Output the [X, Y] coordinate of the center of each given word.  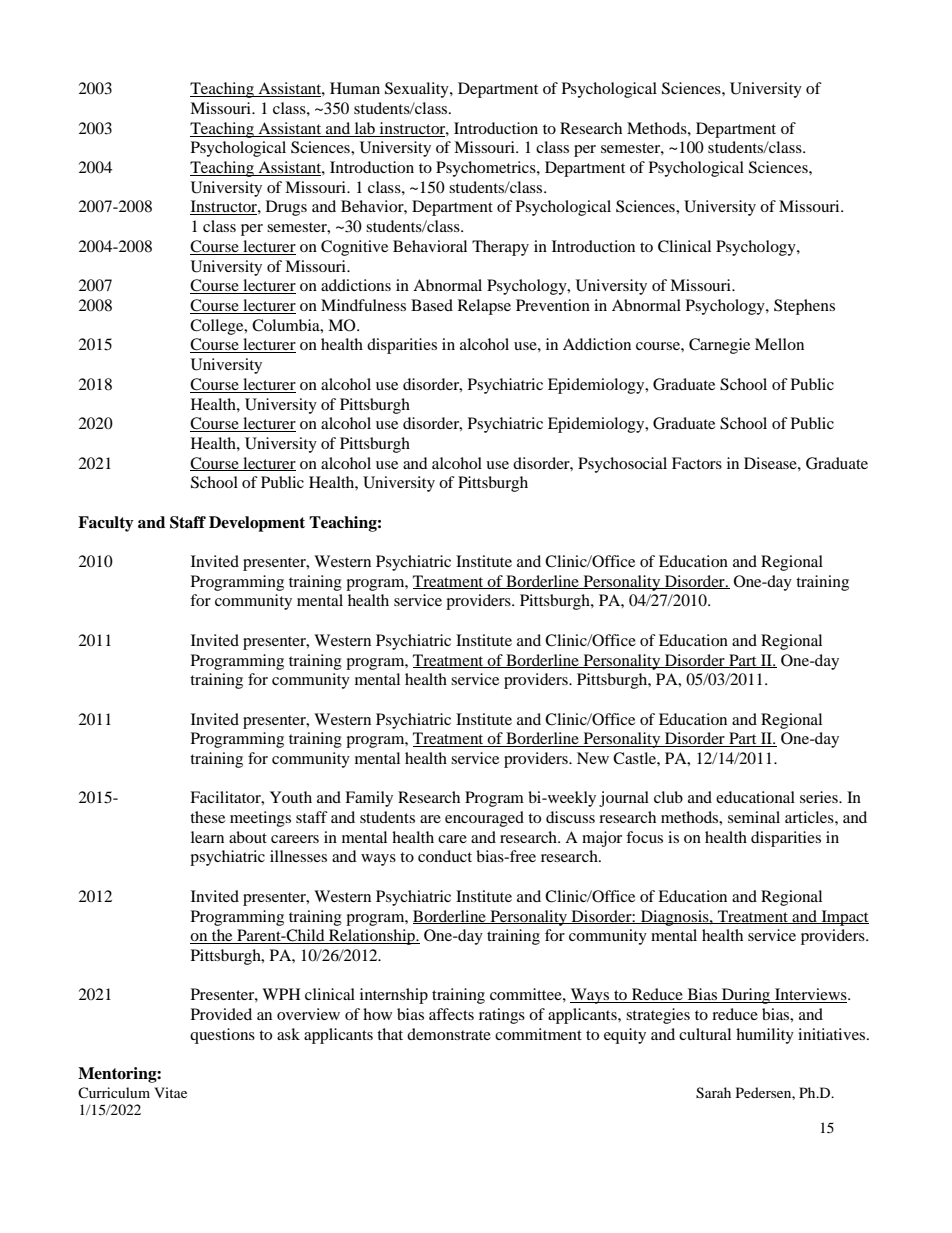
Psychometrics [487, 169]
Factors [697, 463]
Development [257, 524]
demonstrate [449, 1034]
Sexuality [418, 90]
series [820, 797]
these [207, 817]
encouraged [484, 819]
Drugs [286, 208]
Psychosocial [622, 465]
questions [222, 1036]
